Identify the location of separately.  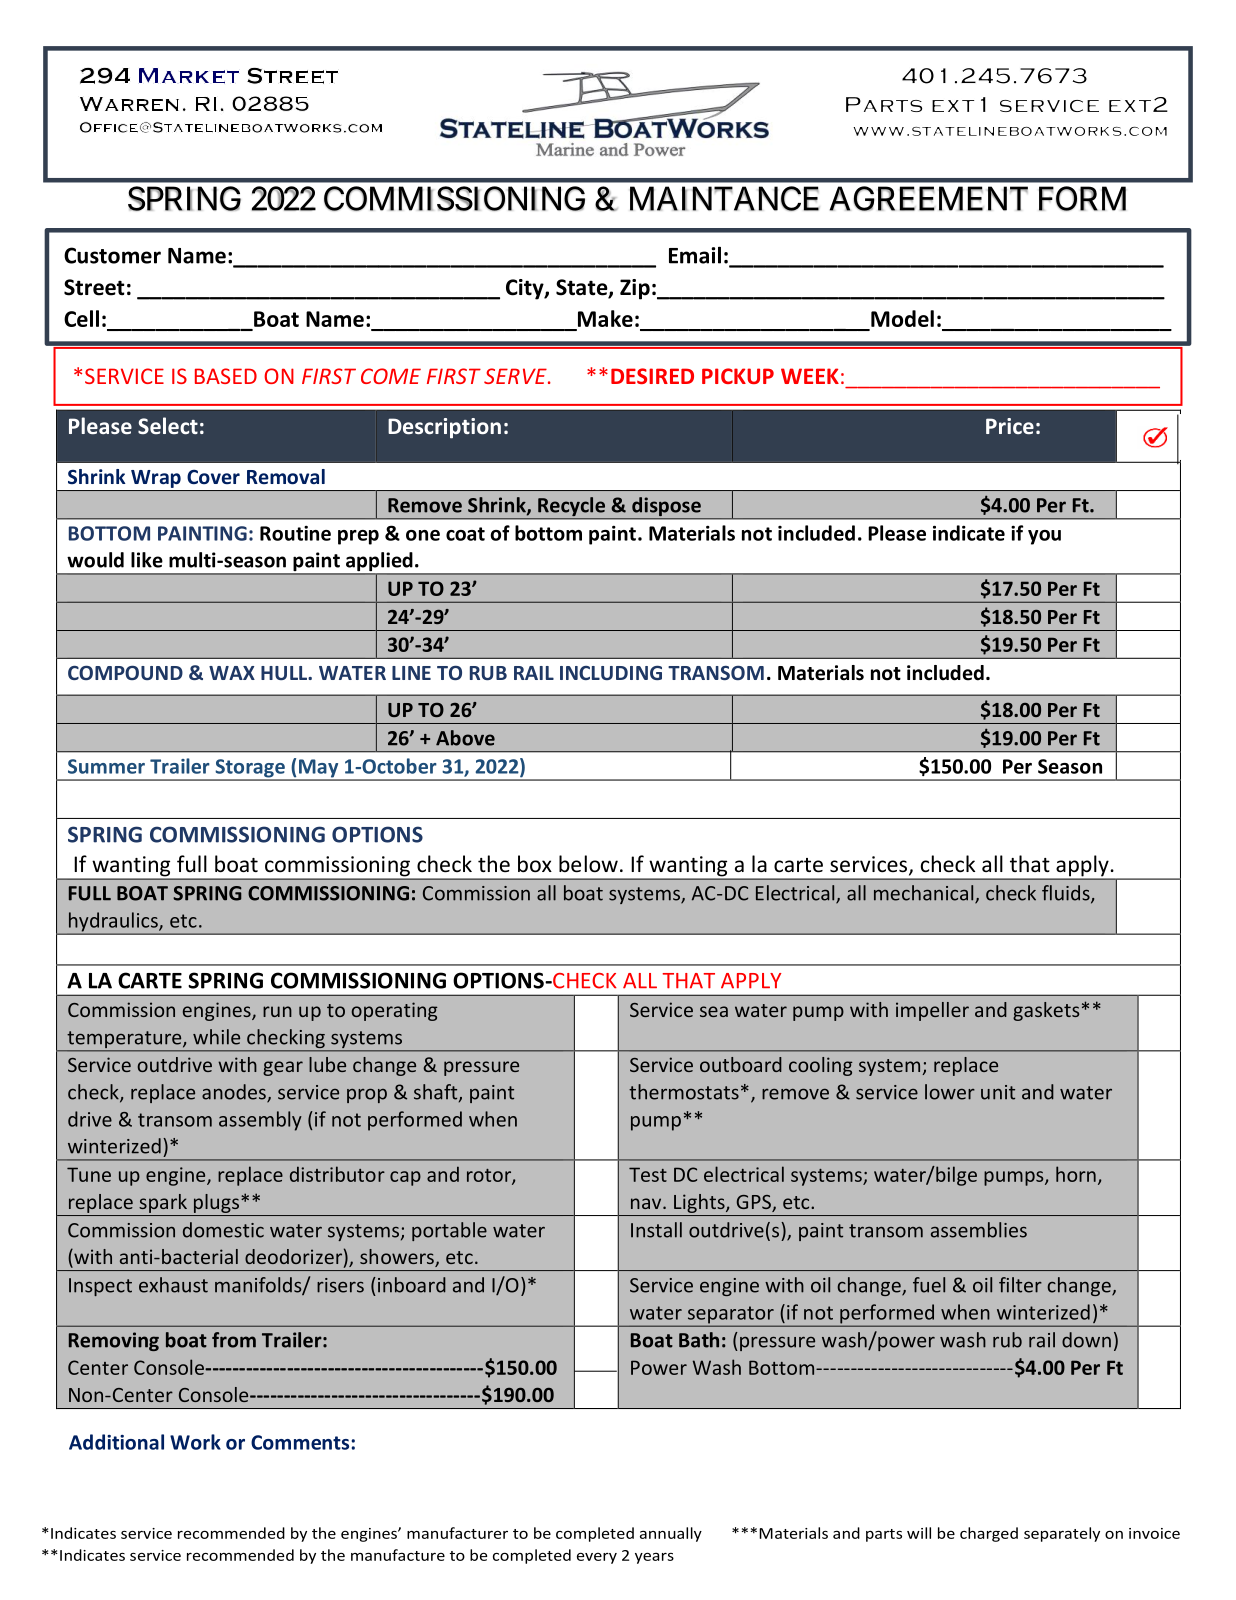
(1062, 1534).
